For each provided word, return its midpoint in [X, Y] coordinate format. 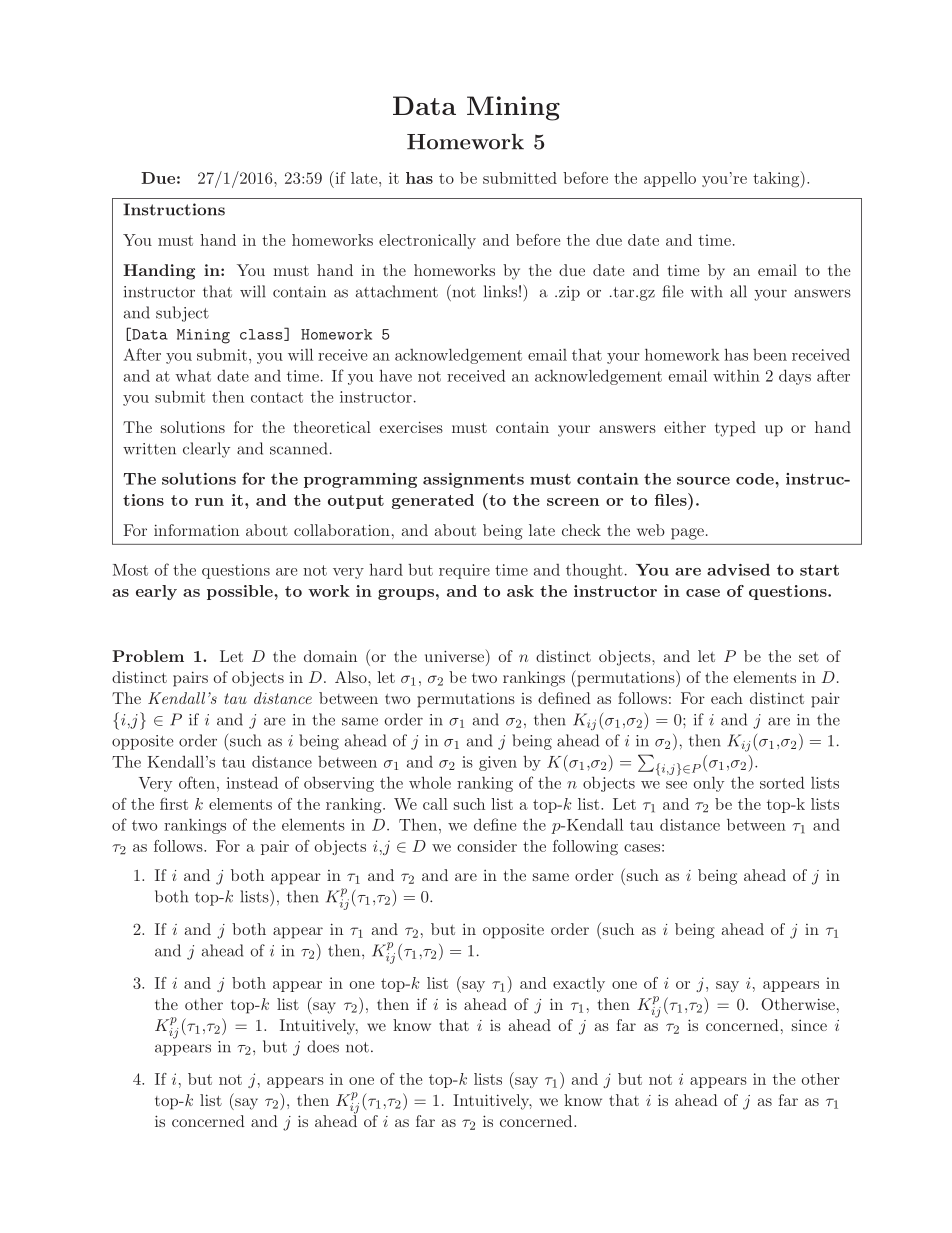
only [709, 784]
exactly [579, 984]
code [756, 479]
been [770, 355]
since [809, 1025]
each [727, 698]
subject [182, 314]
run [209, 502]
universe [456, 657]
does [323, 1046]
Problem [148, 656]
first [174, 804]
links [500, 291]
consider [487, 846]
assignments [473, 480]
